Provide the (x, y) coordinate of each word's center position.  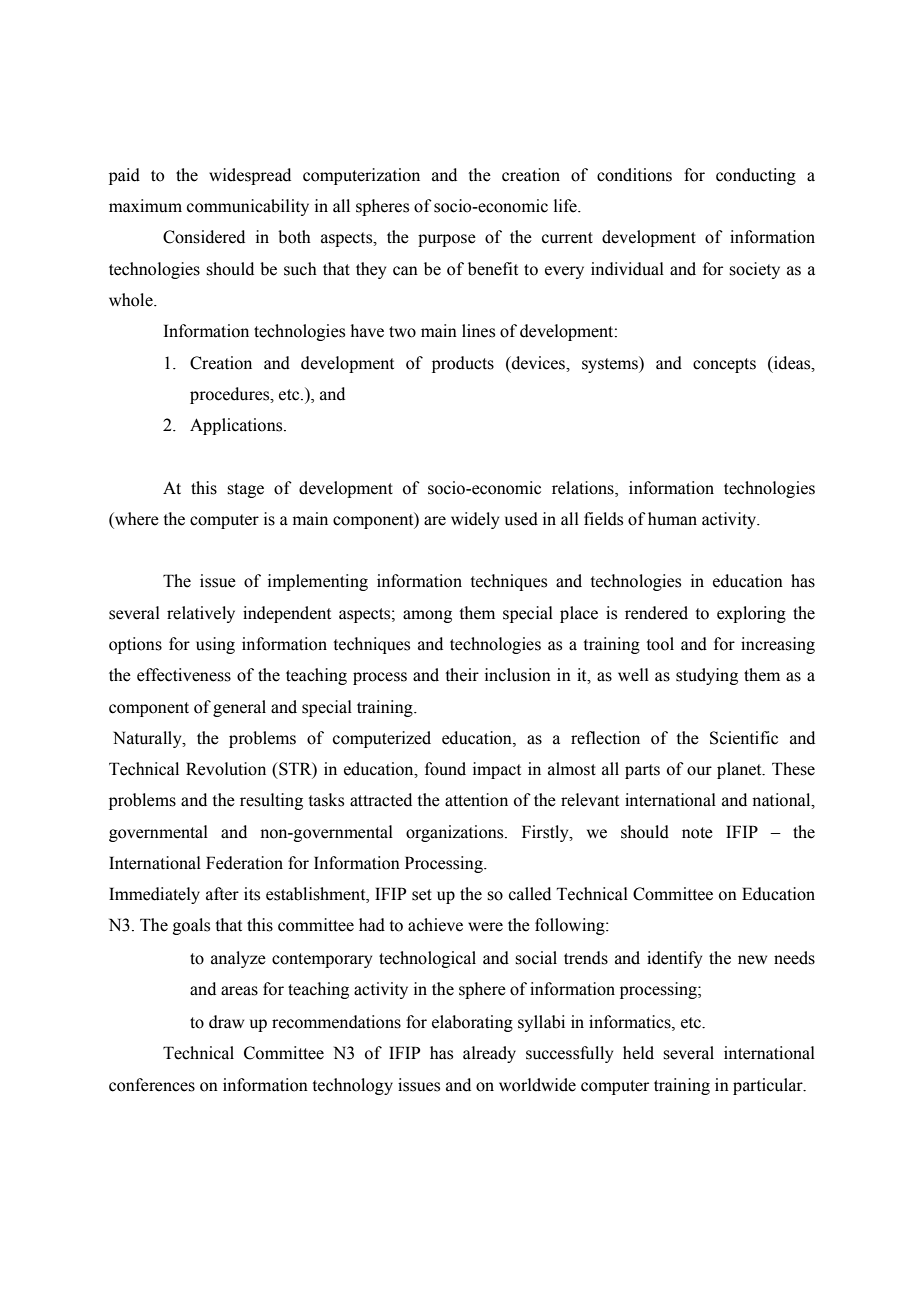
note (697, 833)
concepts (724, 365)
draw (226, 1022)
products (463, 364)
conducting (756, 176)
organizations (456, 833)
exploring (751, 614)
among (427, 616)
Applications (237, 426)
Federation (244, 863)
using (215, 645)
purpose (447, 240)
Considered (204, 237)
